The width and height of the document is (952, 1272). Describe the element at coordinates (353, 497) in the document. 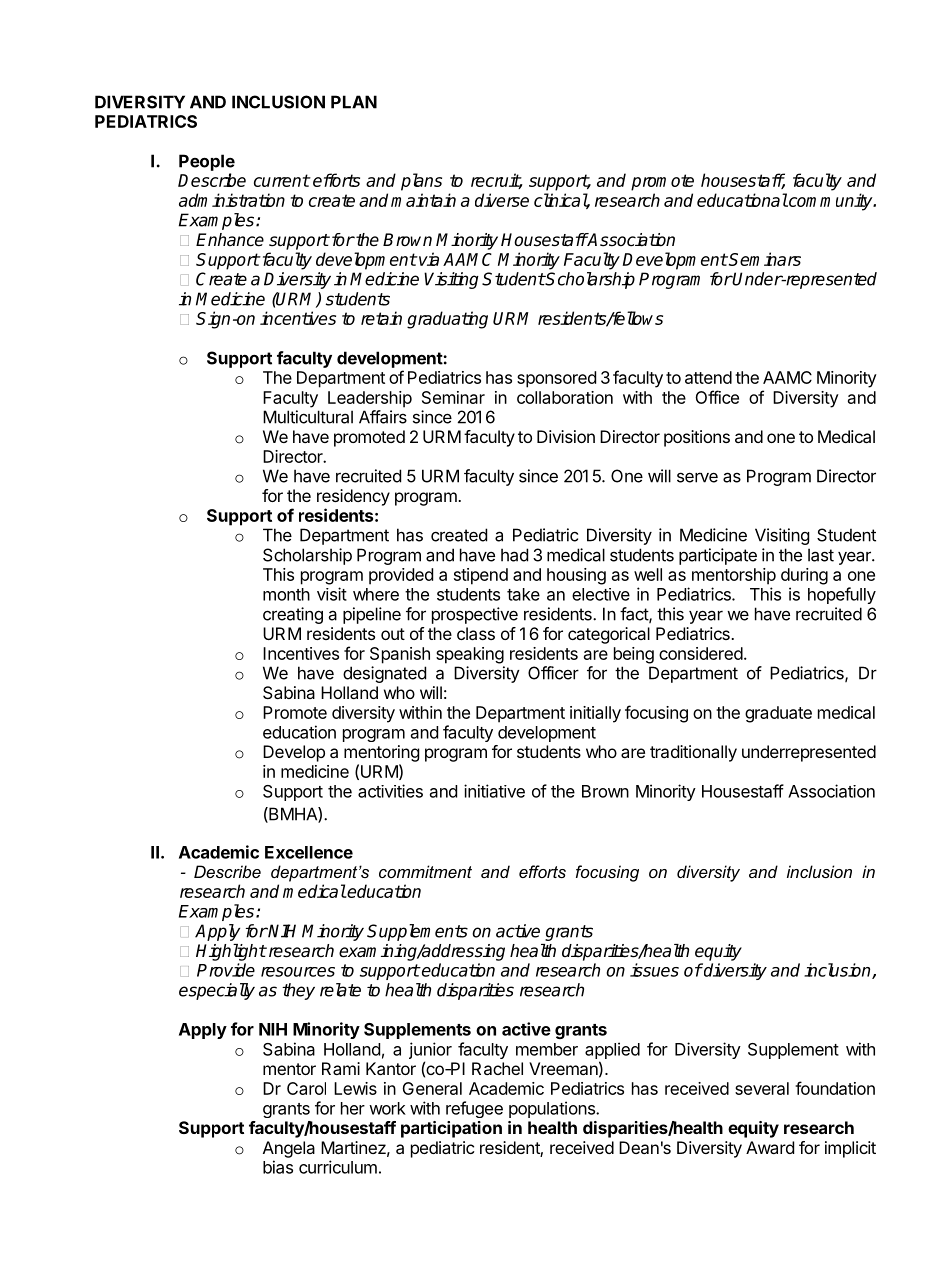

I see `residency` at that location.
